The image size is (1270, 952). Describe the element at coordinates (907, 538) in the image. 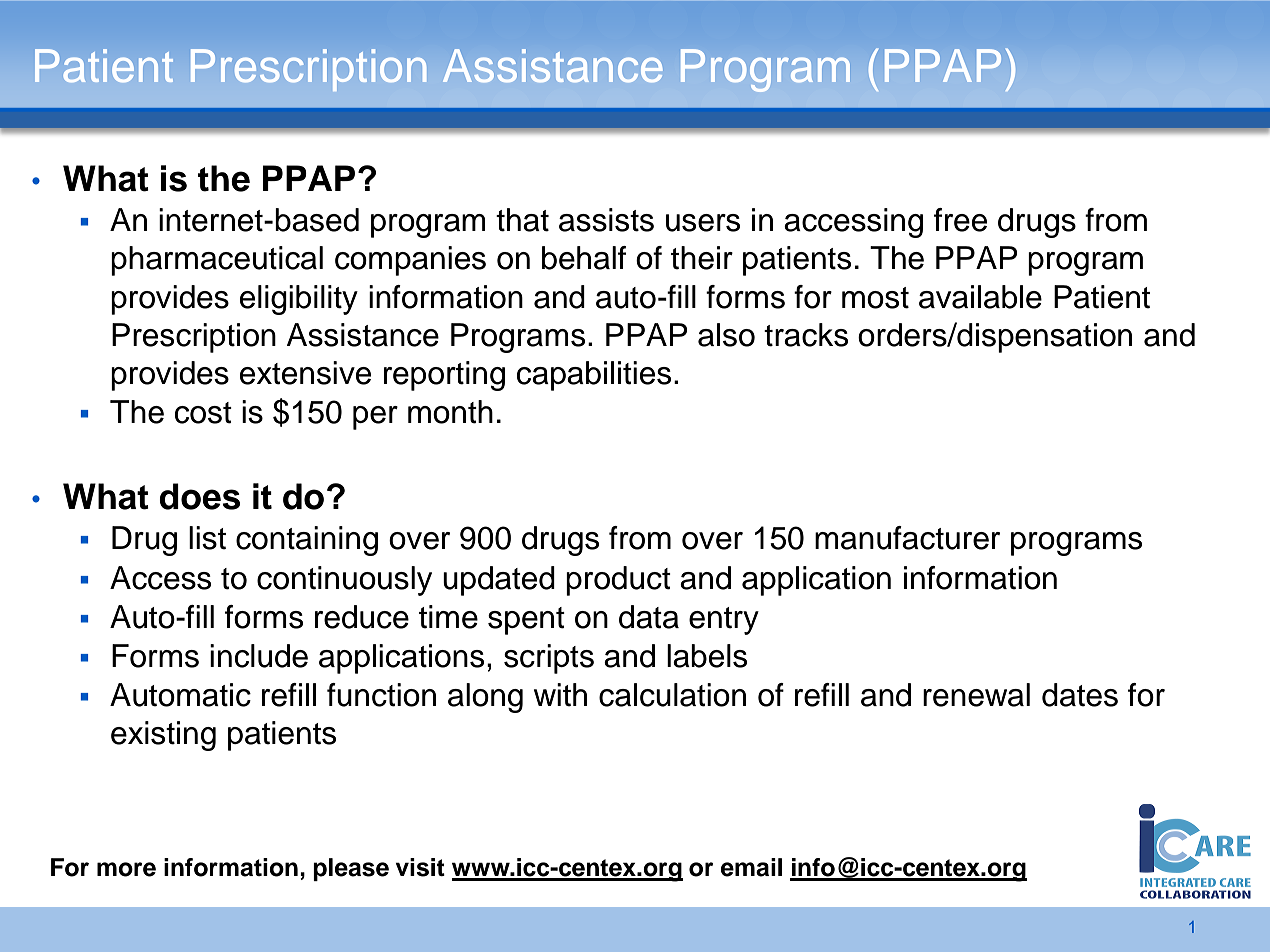

I see `manufacturer` at that location.
